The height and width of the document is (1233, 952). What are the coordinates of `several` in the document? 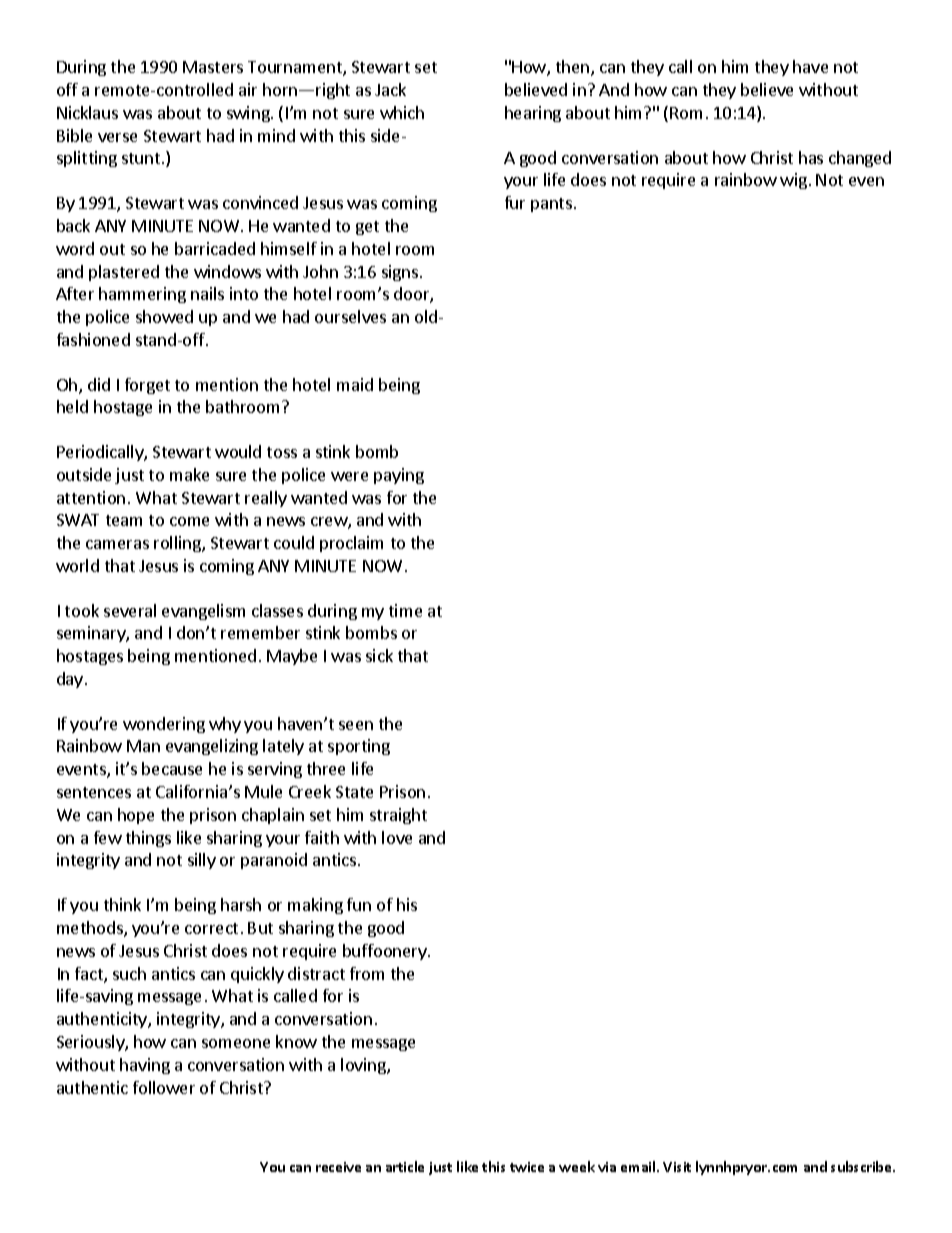 It's located at (130, 610).
